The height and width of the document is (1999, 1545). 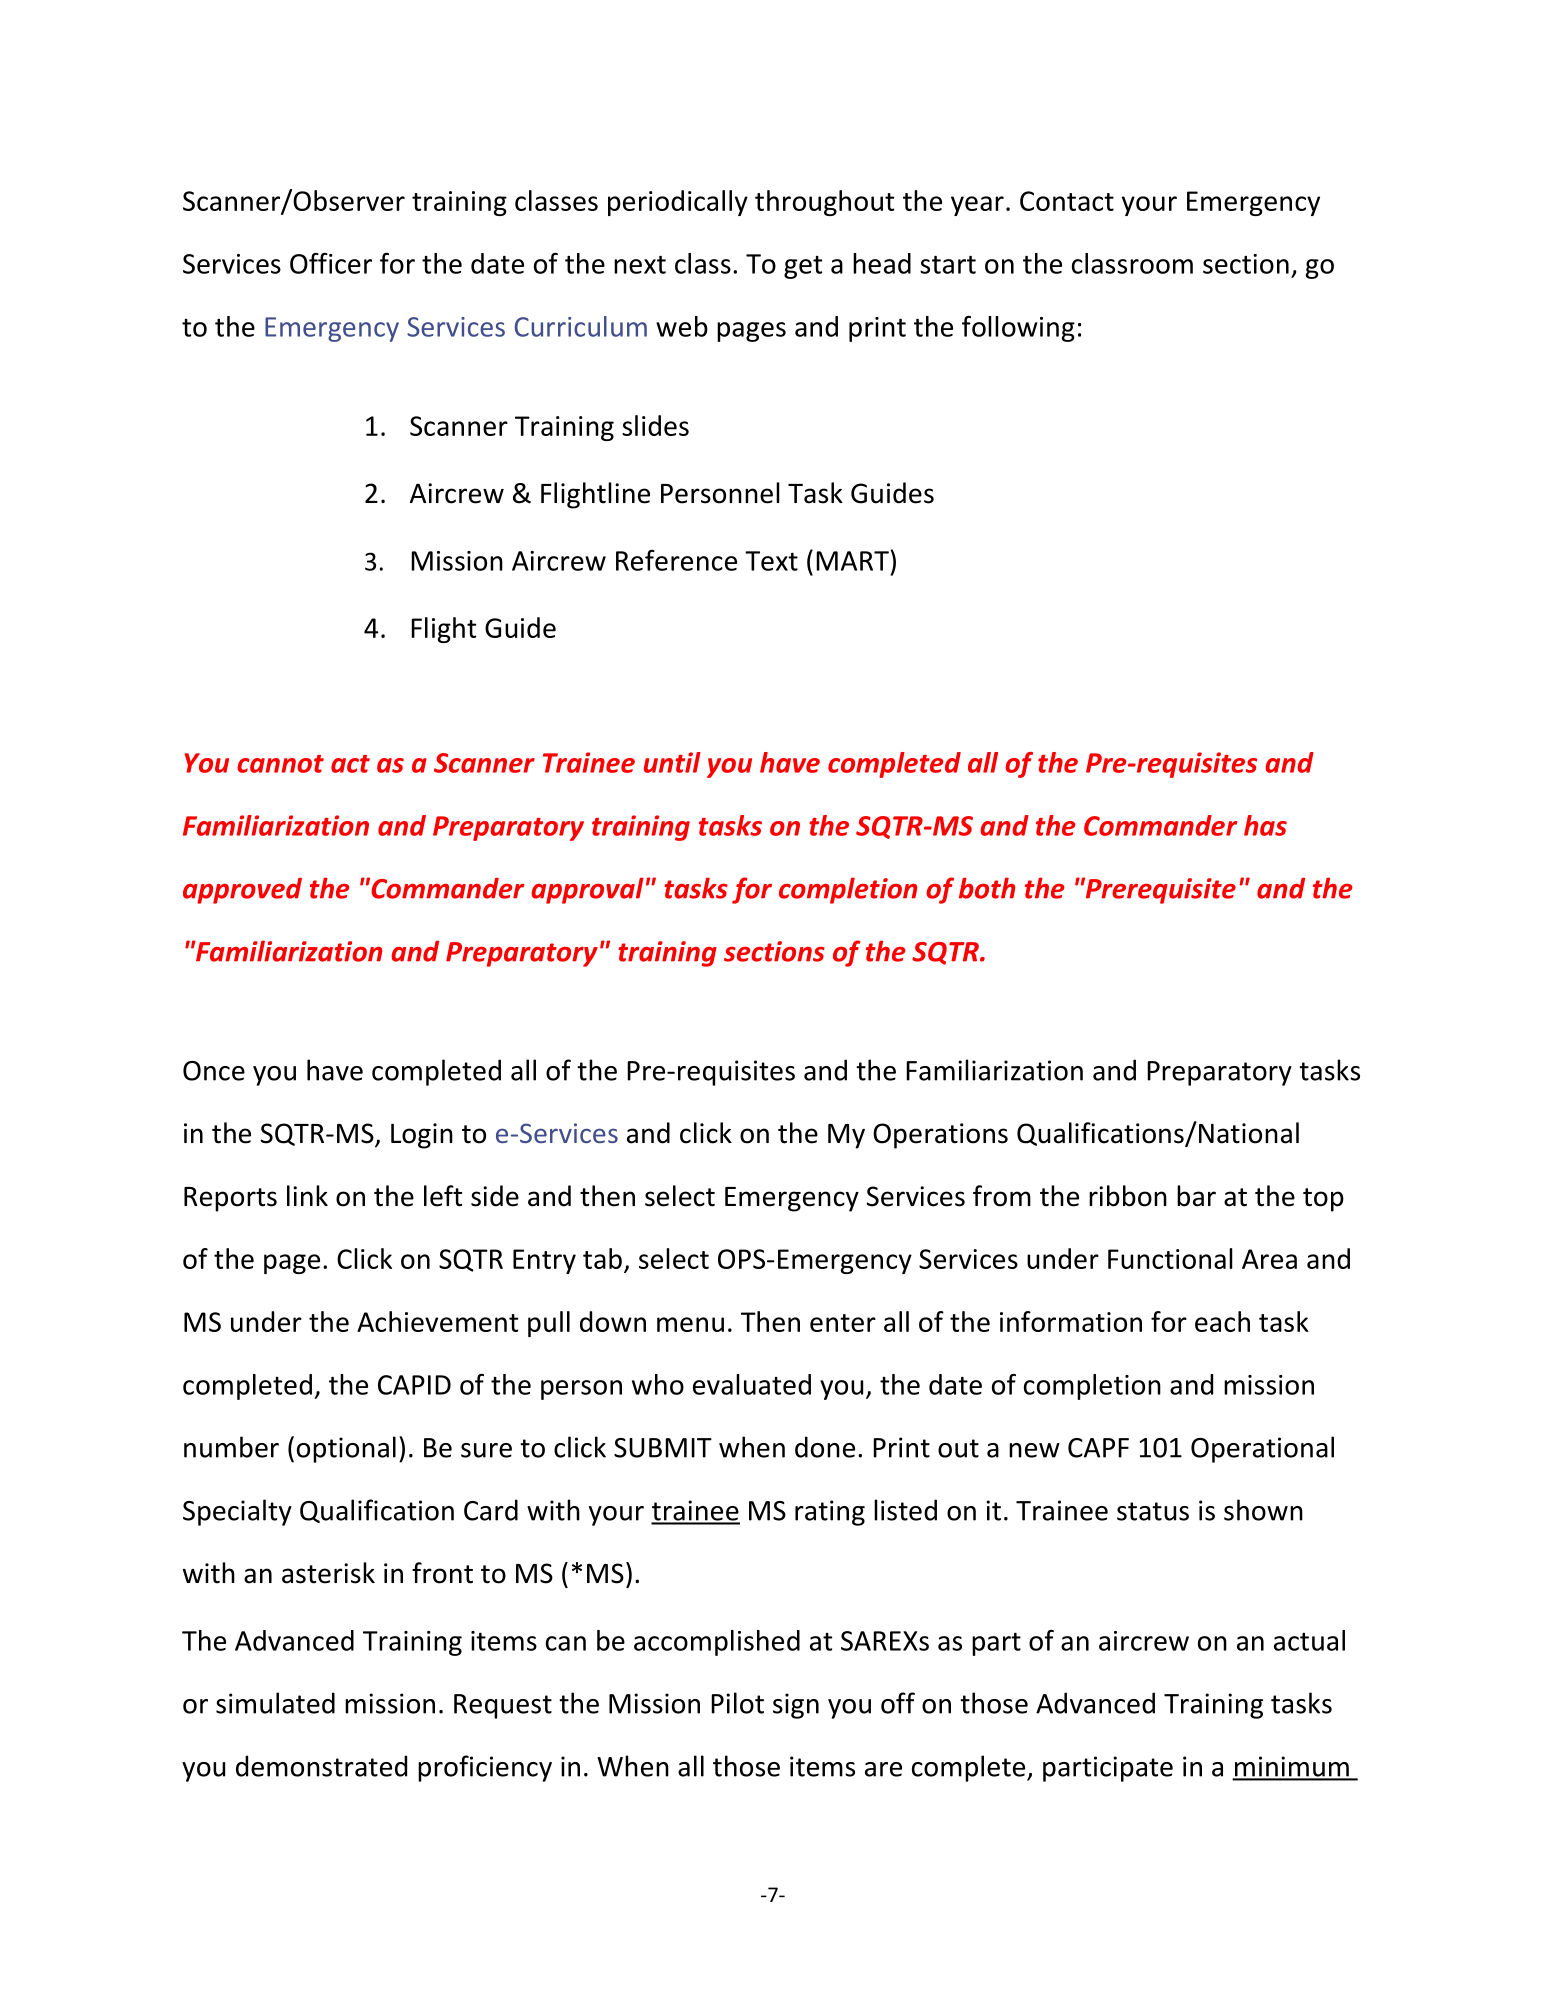 I want to click on has, so click(x=1265, y=825).
